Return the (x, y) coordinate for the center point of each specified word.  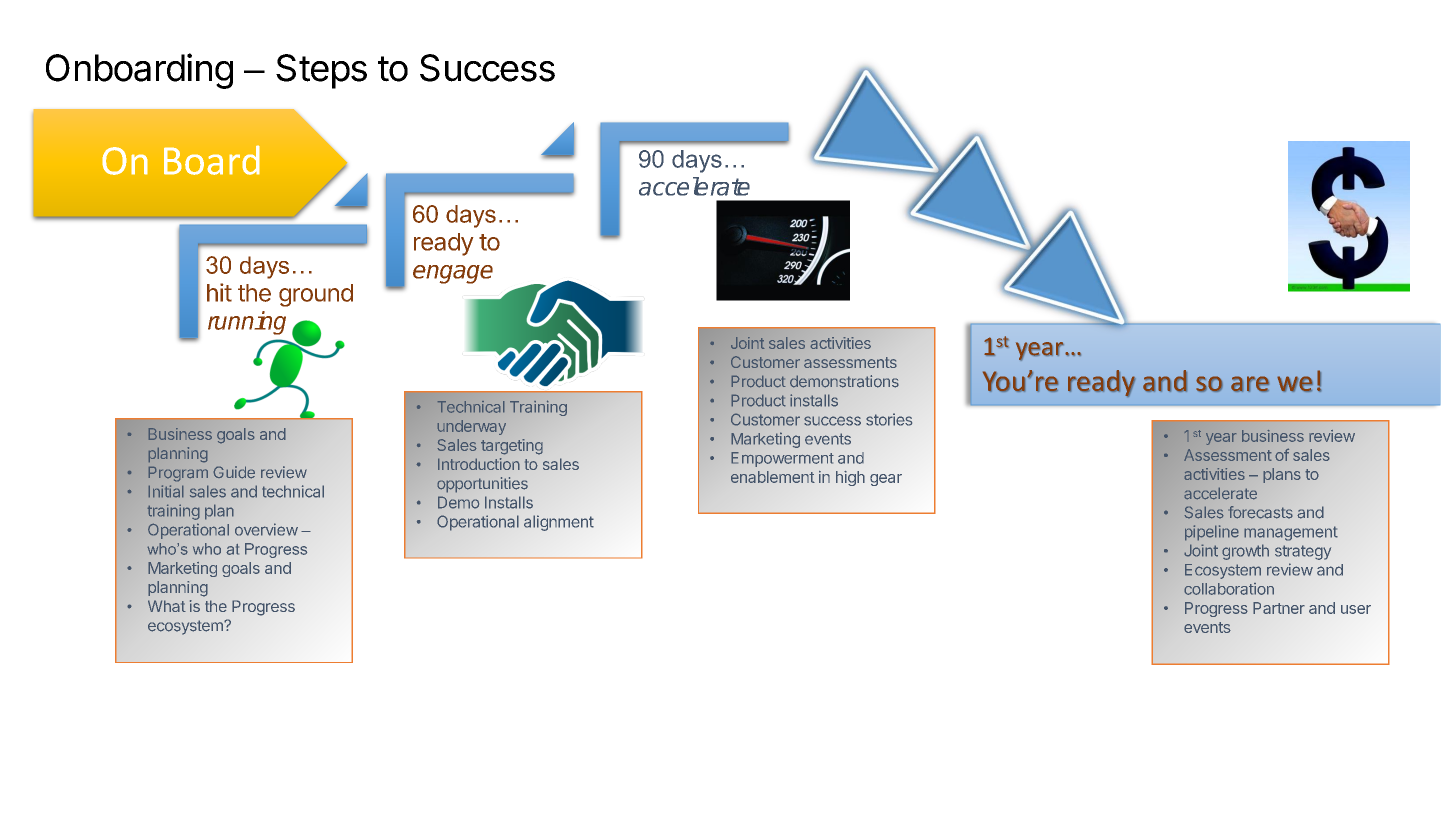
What (167, 606)
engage (453, 274)
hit (219, 292)
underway (471, 427)
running (247, 323)
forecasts (1260, 512)
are (1250, 384)
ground (316, 295)
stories (889, 419)
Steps (321, 71)
